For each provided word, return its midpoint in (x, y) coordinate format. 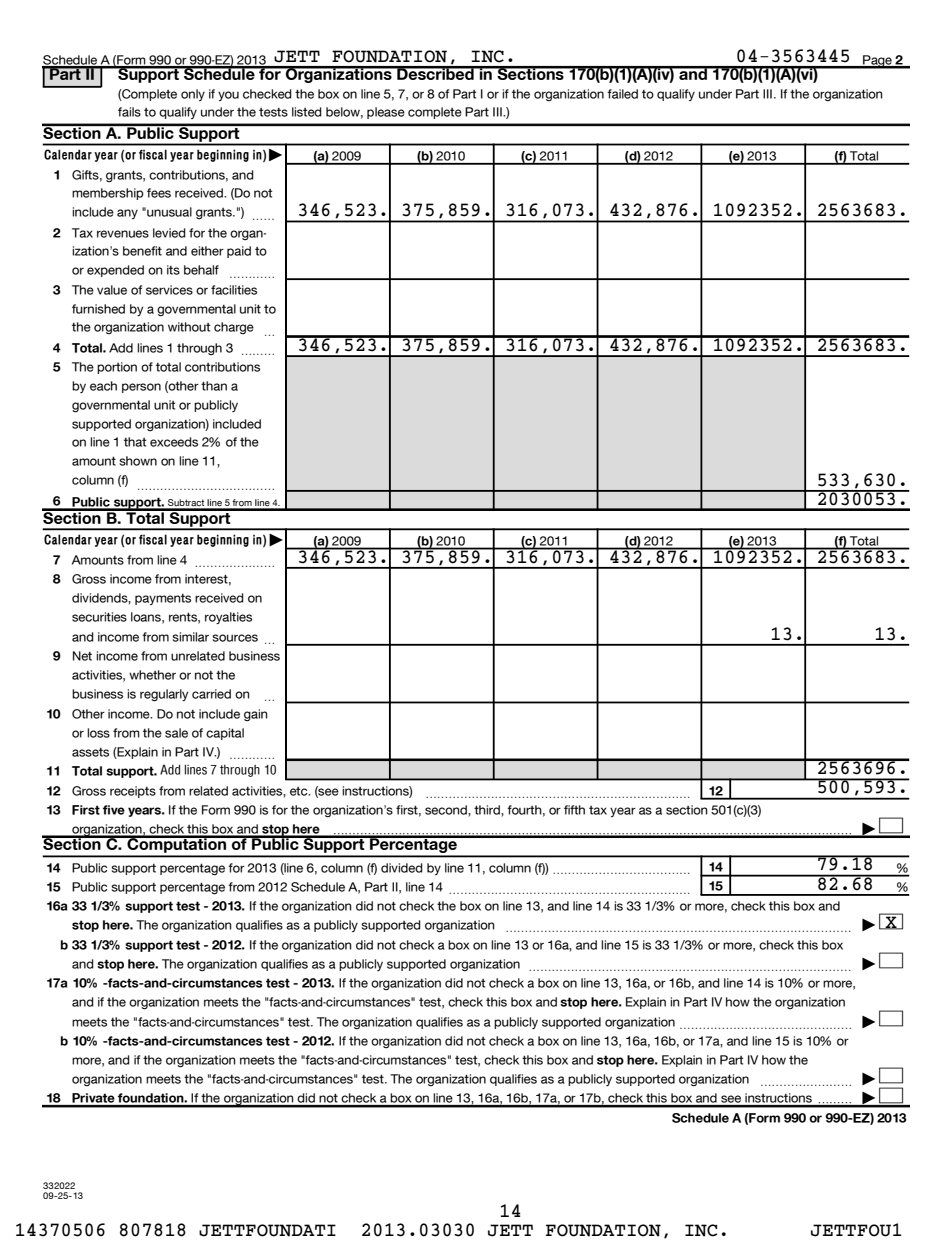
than (214, 386)
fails (129, 112)
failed (622, 94)
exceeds (174, 442)
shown (138, 461)
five (114, 810)
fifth (574, 810)
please (386, 113)
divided (402, 868)
